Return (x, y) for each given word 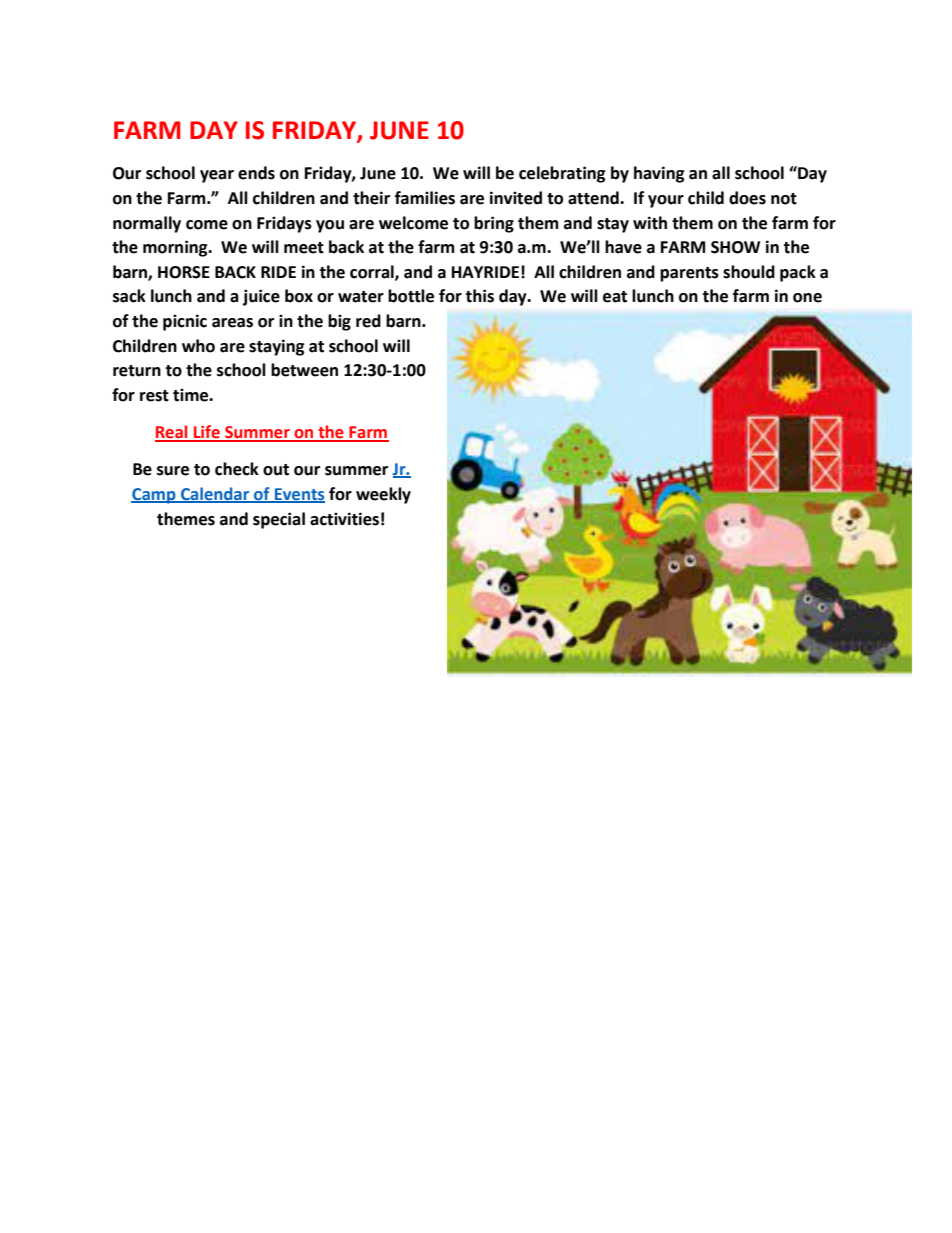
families (425, 198)
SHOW (735, 247)
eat (615, 297)
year (217, 176)
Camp (154, 496)
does (747, 198)
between (304, 370)
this (479, 296)
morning (176, 248)
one (807, 298)
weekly (383, 495)
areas (232, 323)
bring (494, 224)
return (137, 371)
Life (207, 433)
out (276, 470)
